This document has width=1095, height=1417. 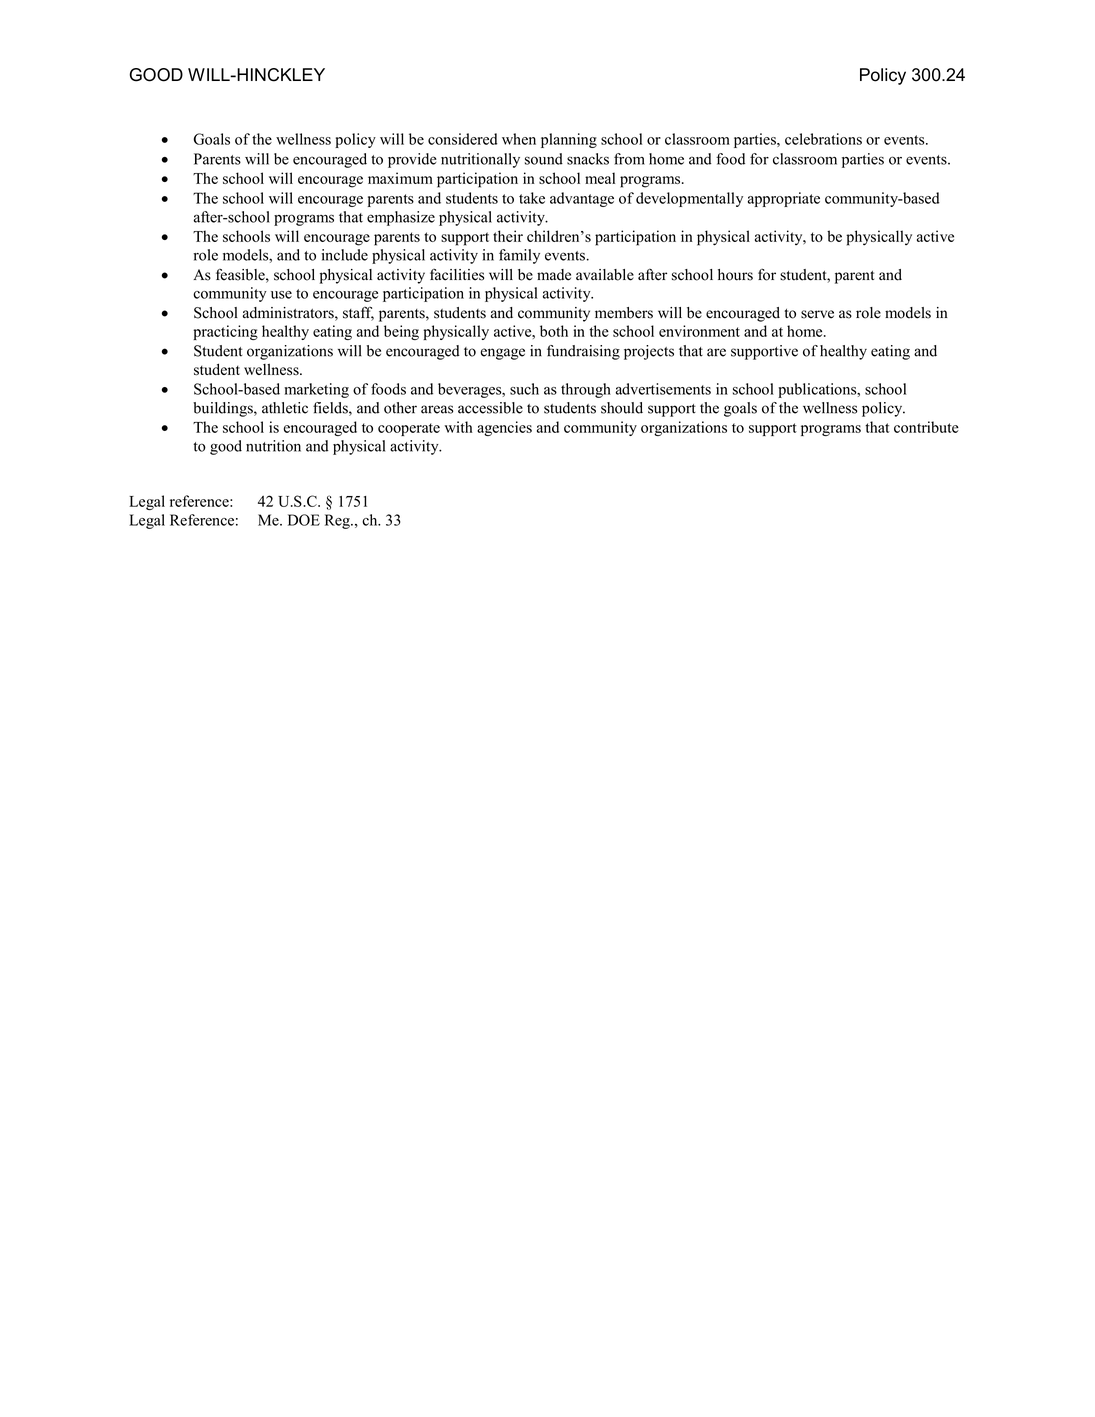 What do you see at coordinates (622, 408) in the document?
I see `should` at bounding box center [622, 408].
